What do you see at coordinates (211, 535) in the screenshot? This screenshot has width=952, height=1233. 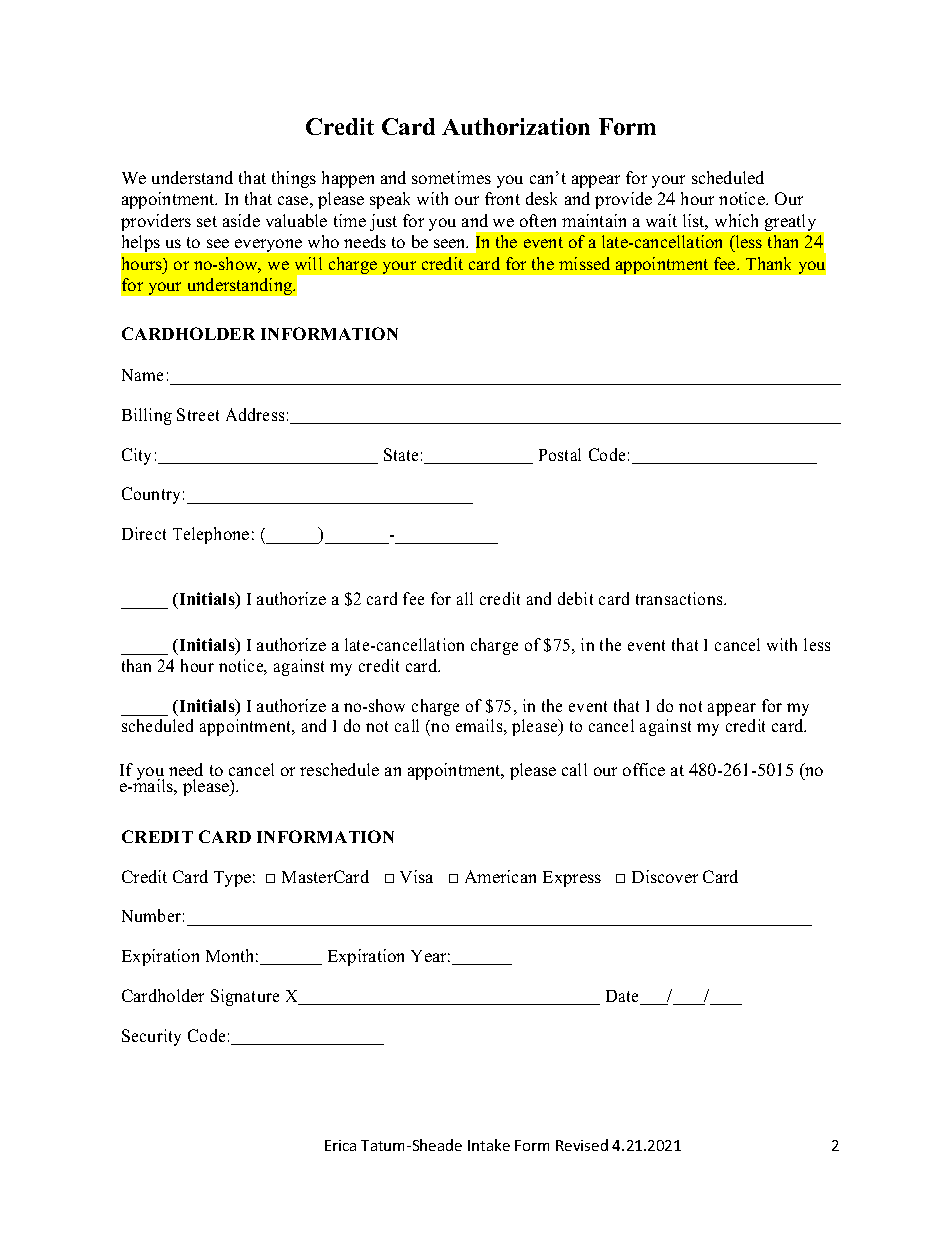 I see `Telephone` at bounding box center [211, 535].
